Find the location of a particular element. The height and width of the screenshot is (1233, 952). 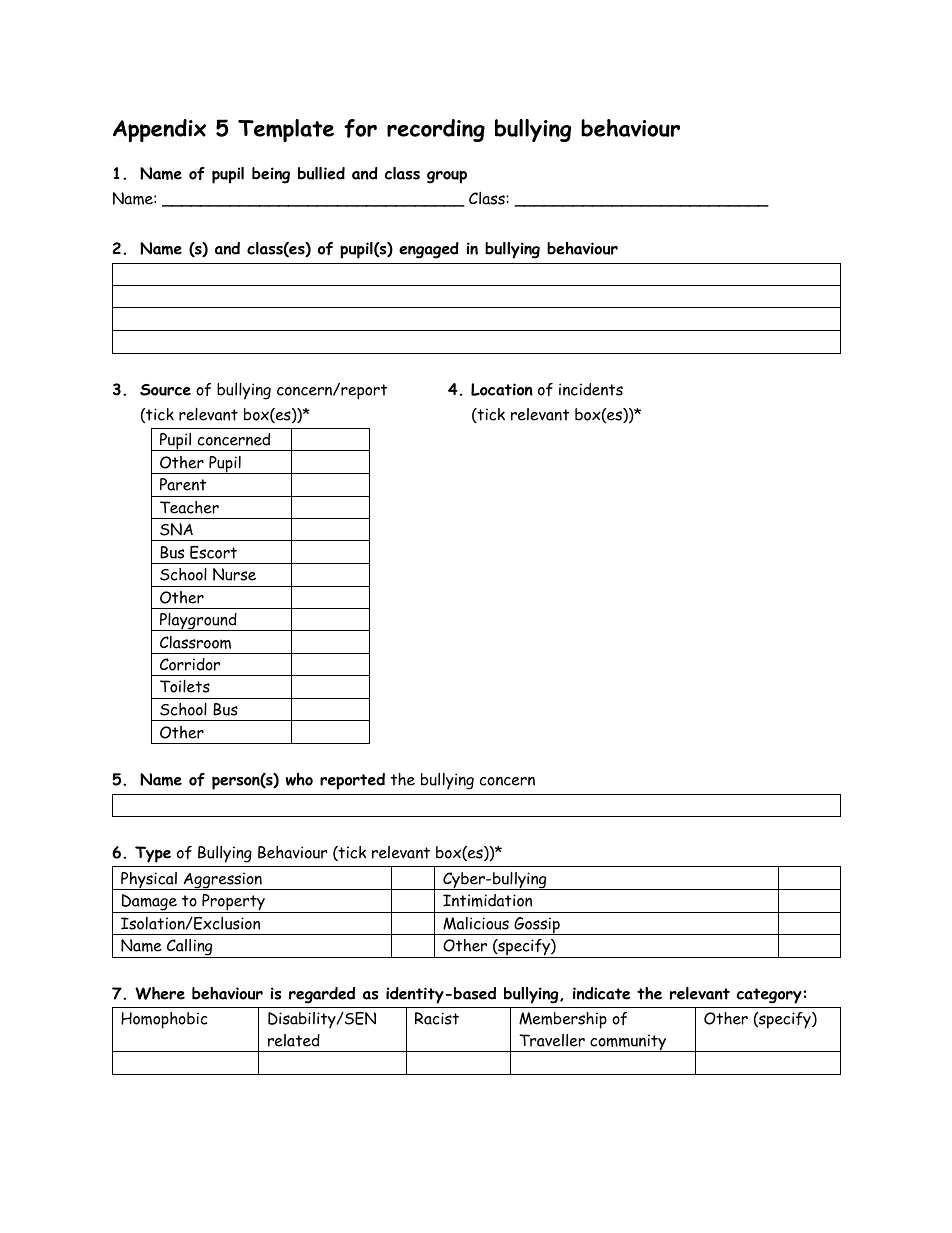

group is located at coordinates (447, 177).
